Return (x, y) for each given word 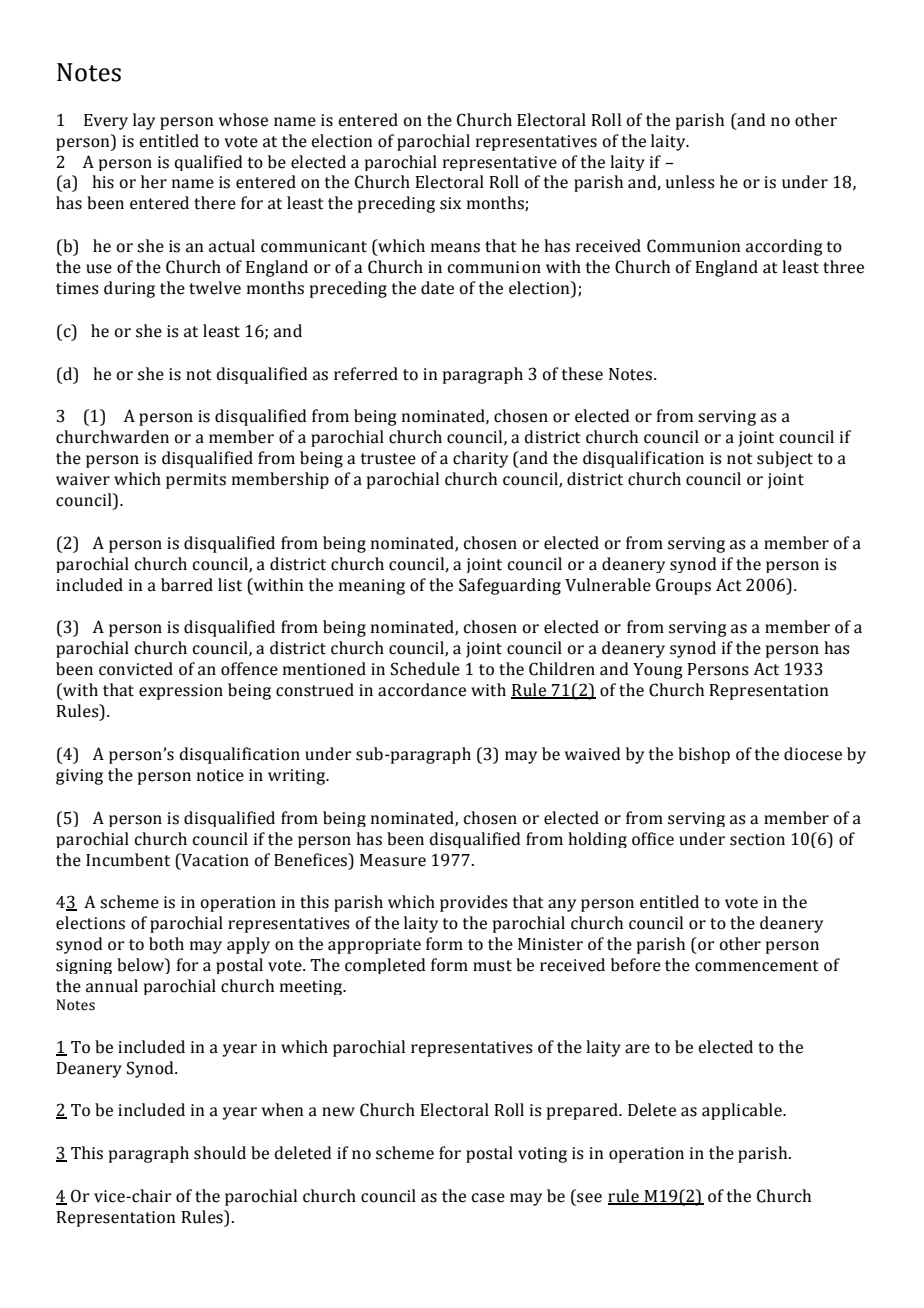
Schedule (425, 669)
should (220, 1153)
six (450, 203)
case (488, 1198)
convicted (136, 669)
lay (144, 121)
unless (690, 182)
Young (658, 671)
